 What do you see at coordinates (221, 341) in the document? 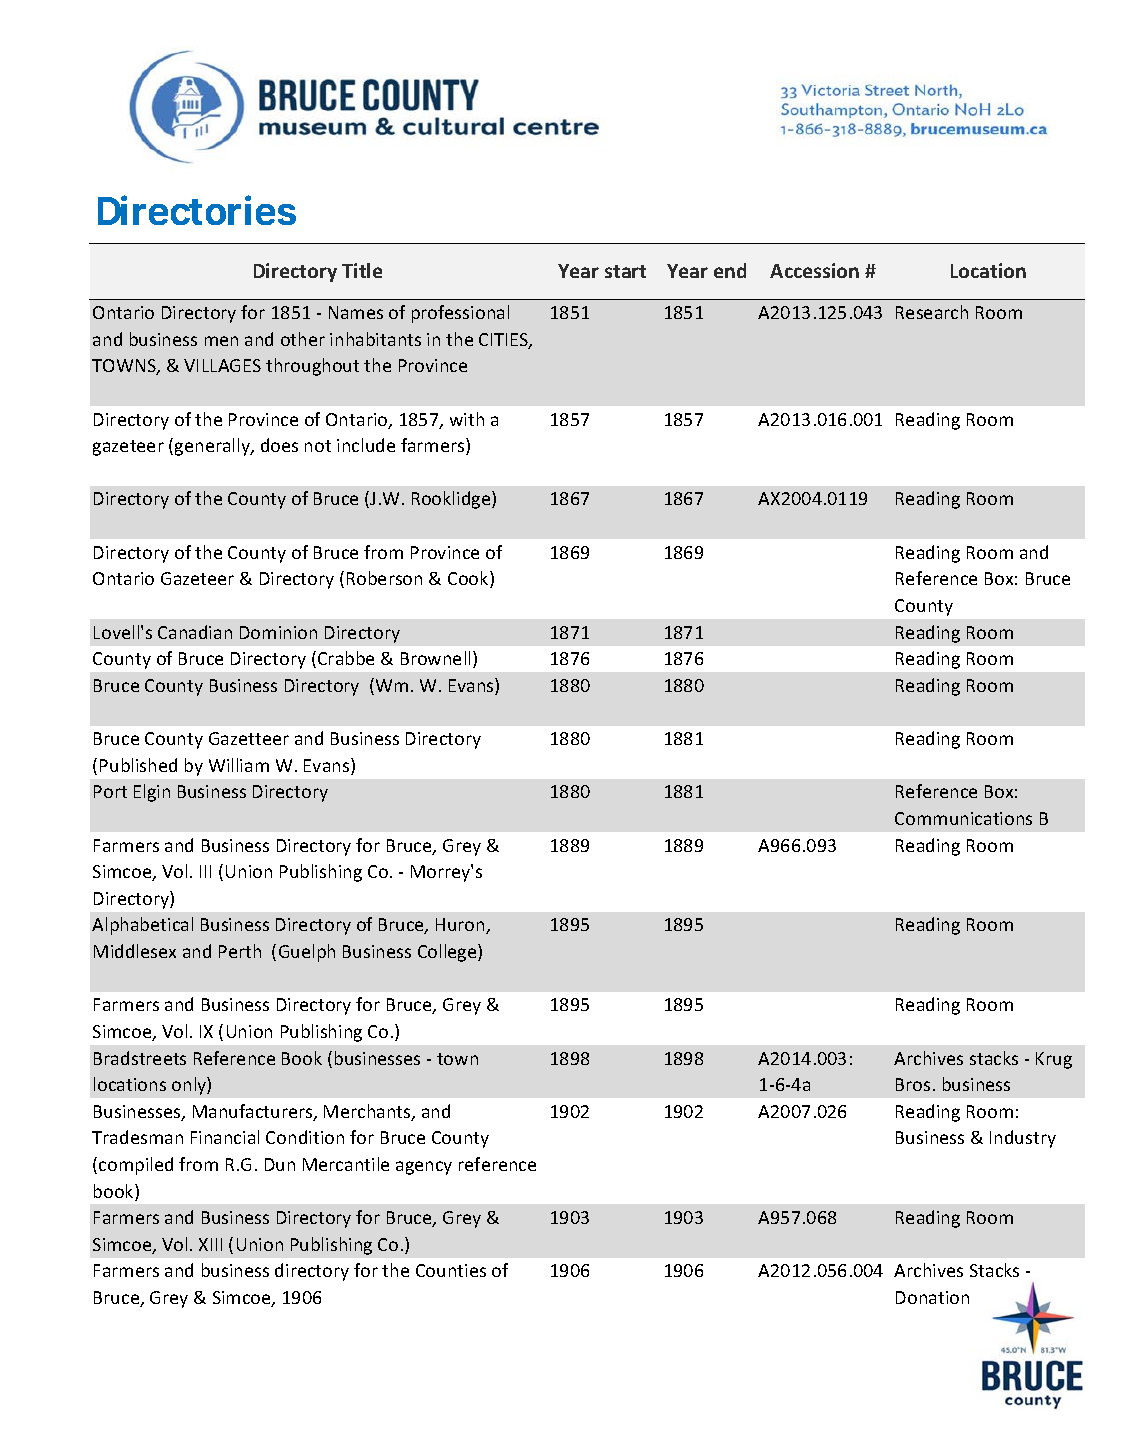
I see `men` at bounding box center [221, 341].
